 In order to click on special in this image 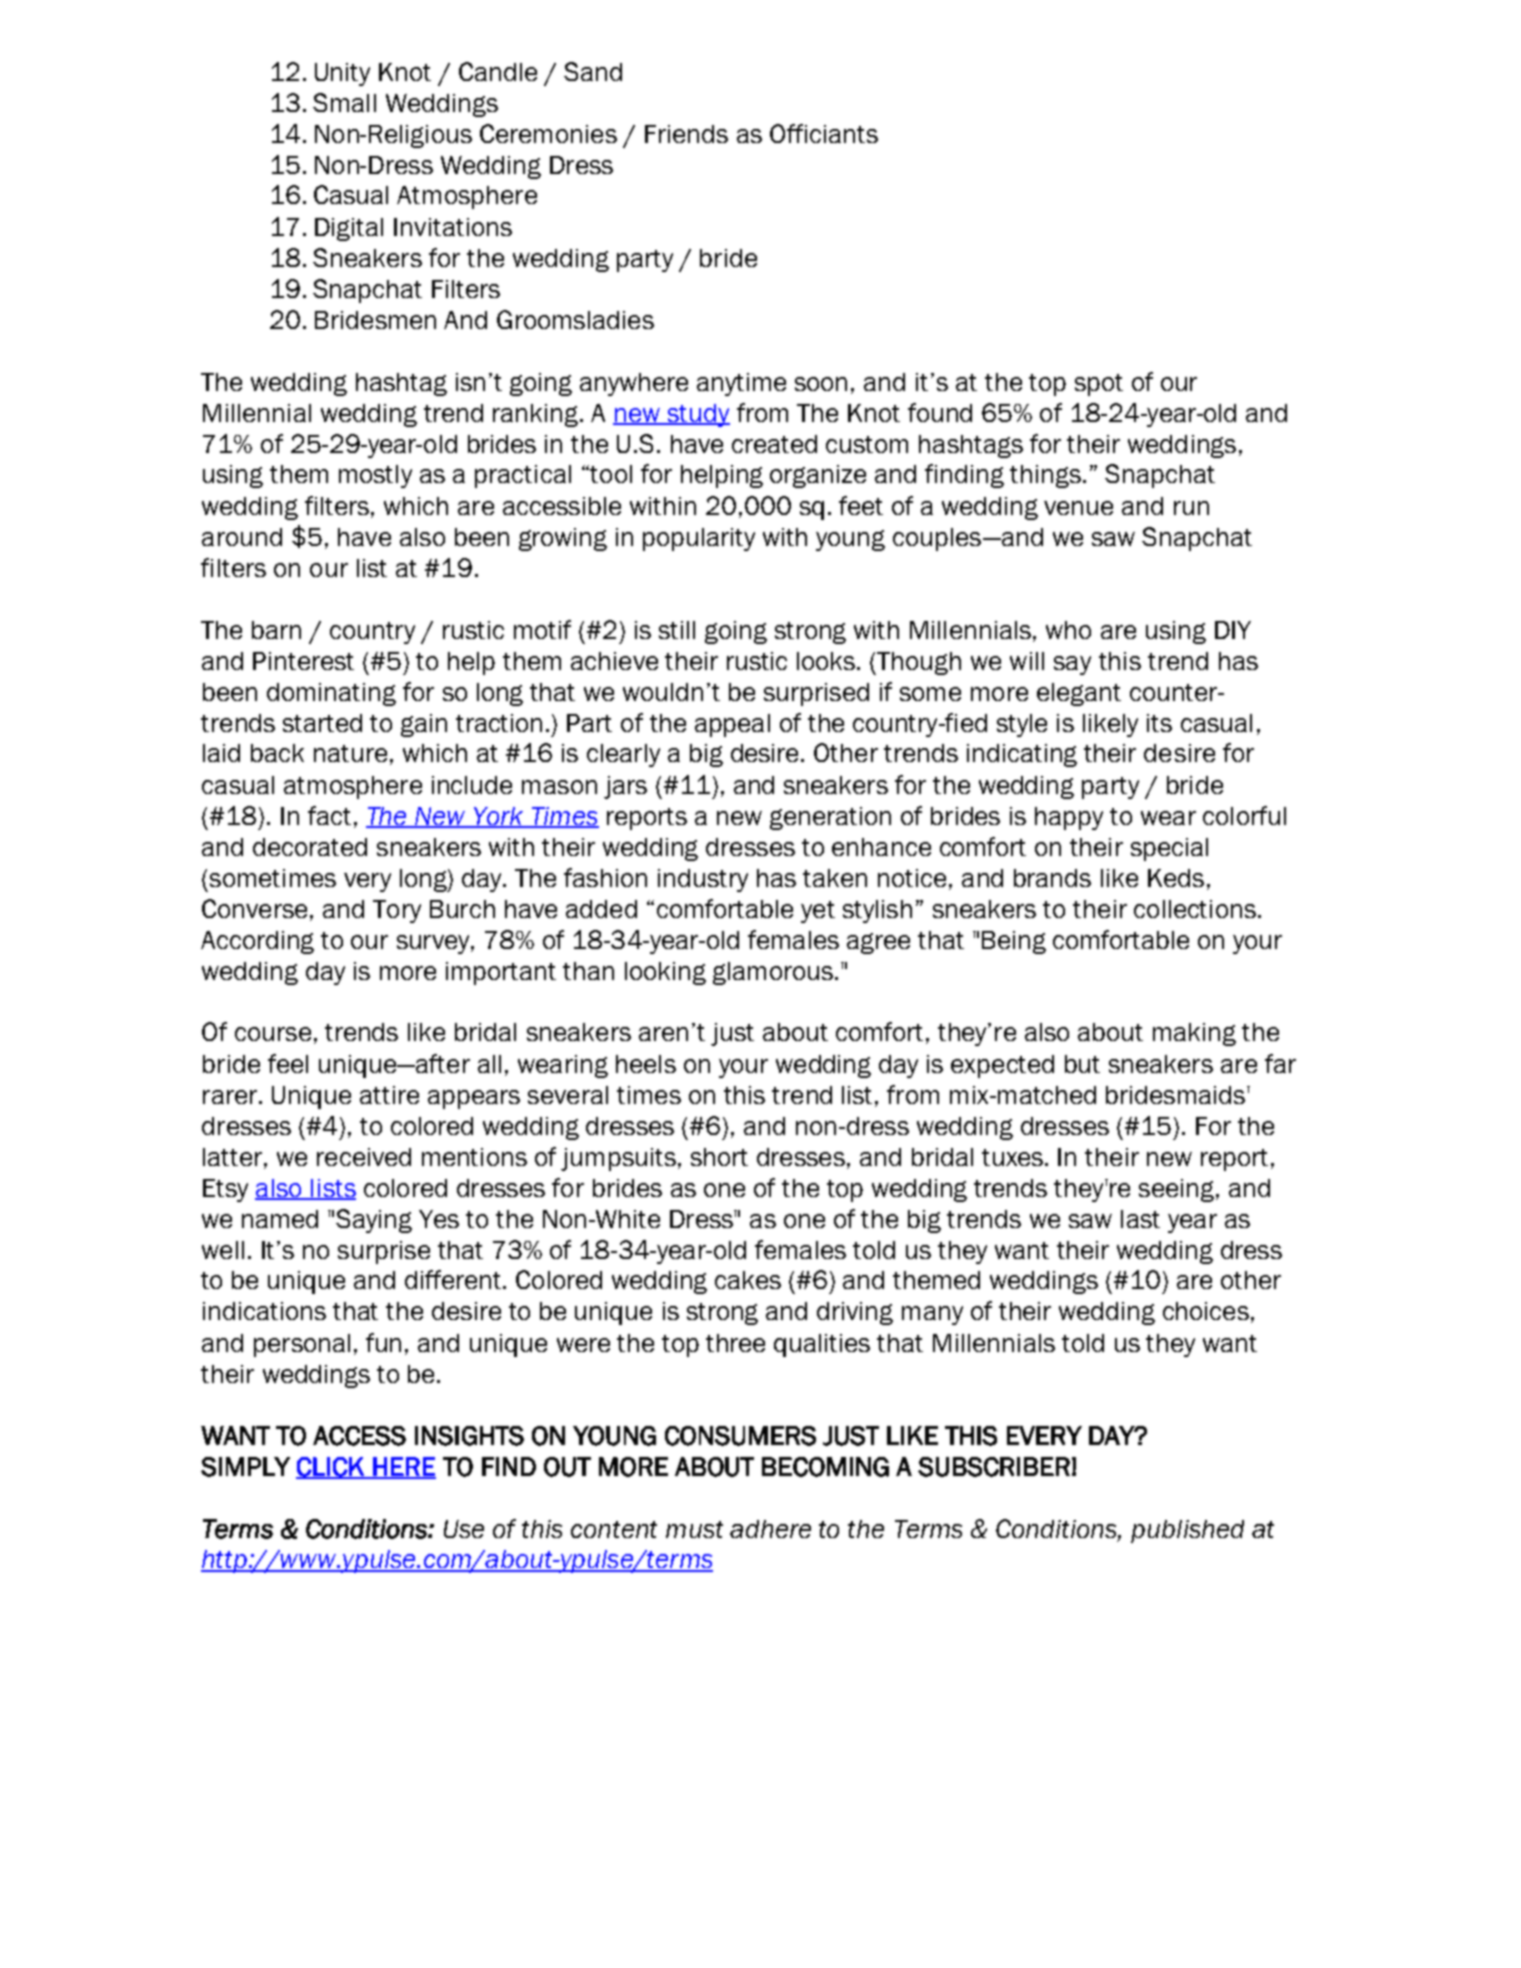, I will do `click(1169, 849)`.
